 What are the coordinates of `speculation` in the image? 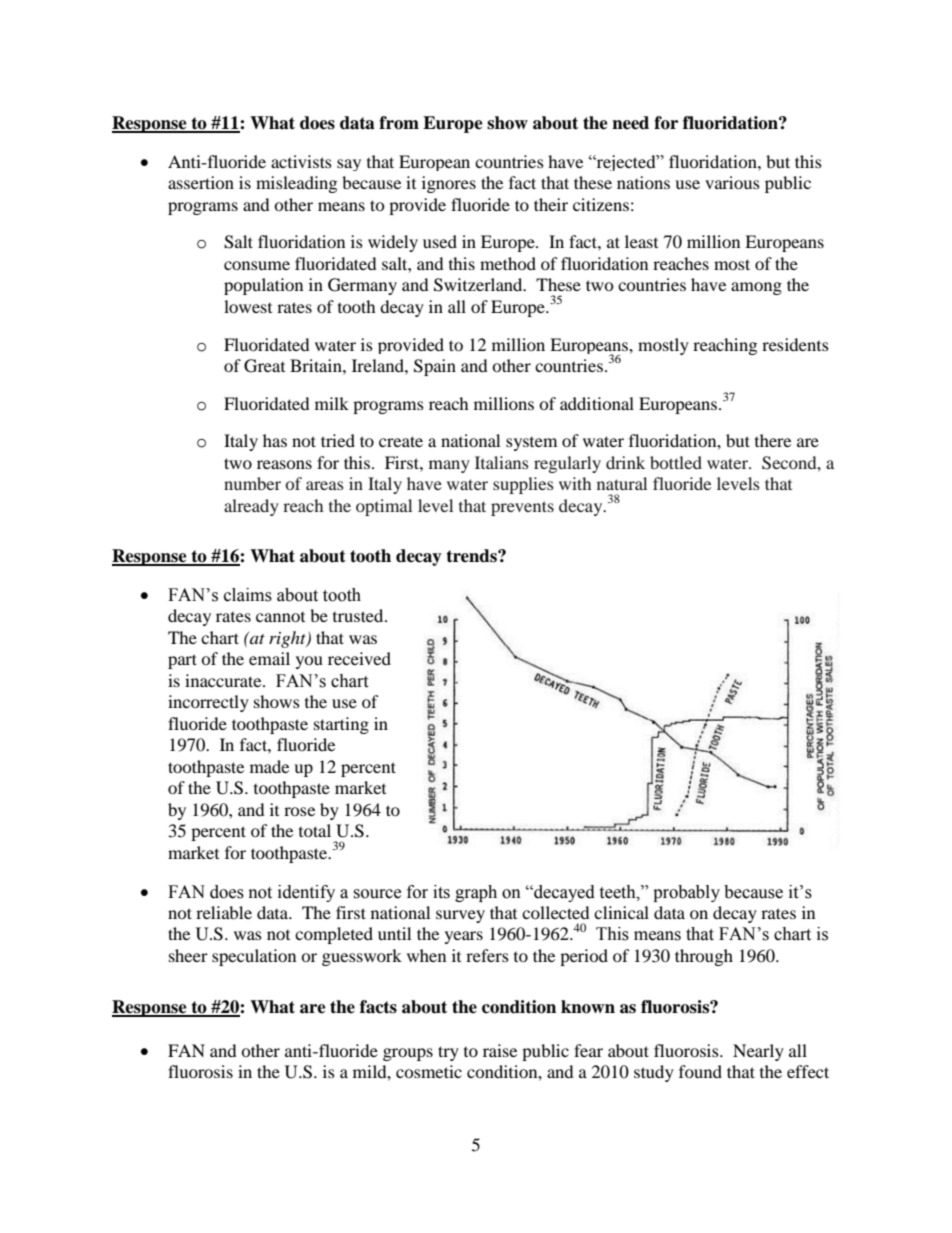 It's located at (254, 957).
